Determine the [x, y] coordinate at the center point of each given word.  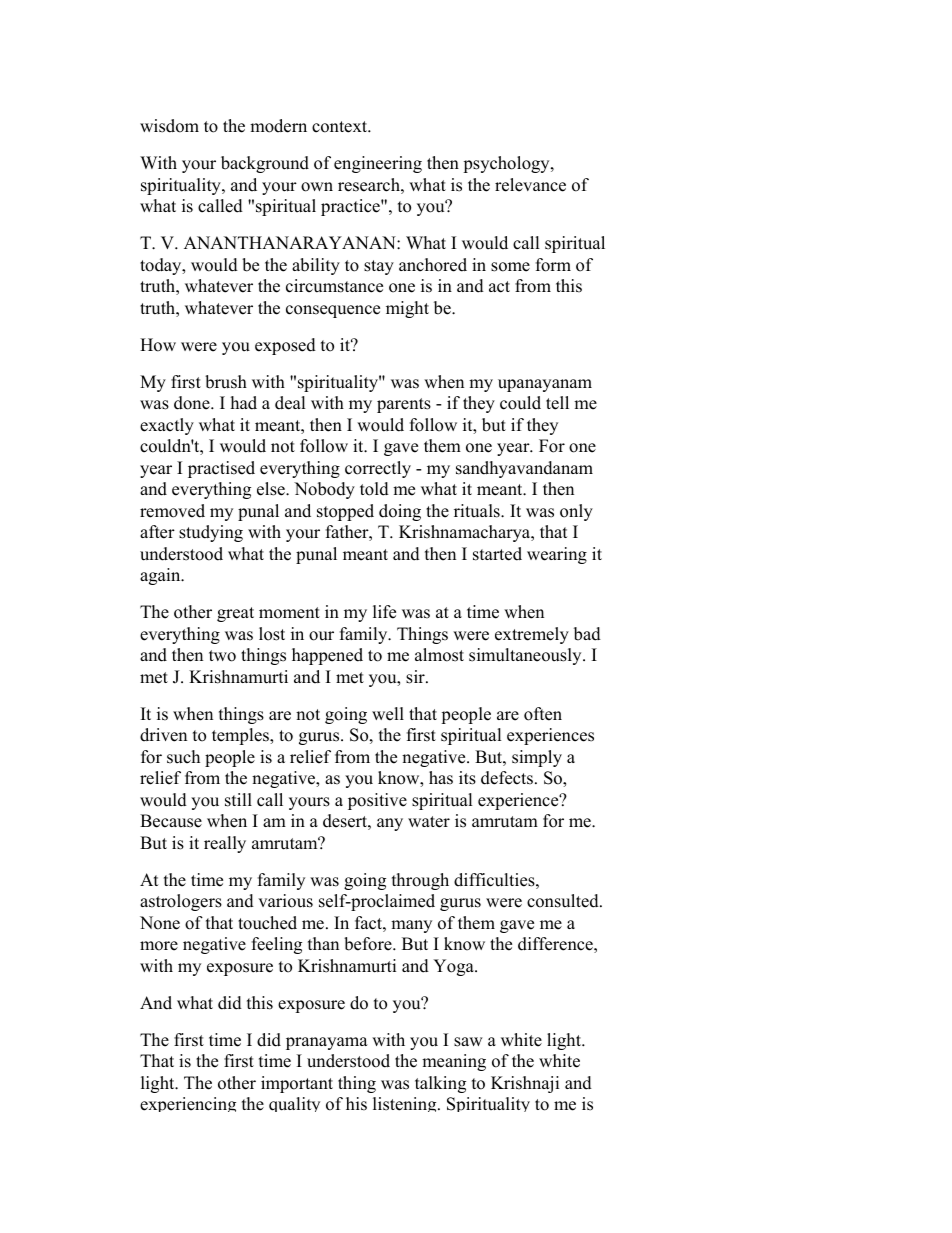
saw [468, 1042]
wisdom [169, 126]
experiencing [188, 1104]
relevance [530, 185]
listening [406, 1104]
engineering [378, 164]
